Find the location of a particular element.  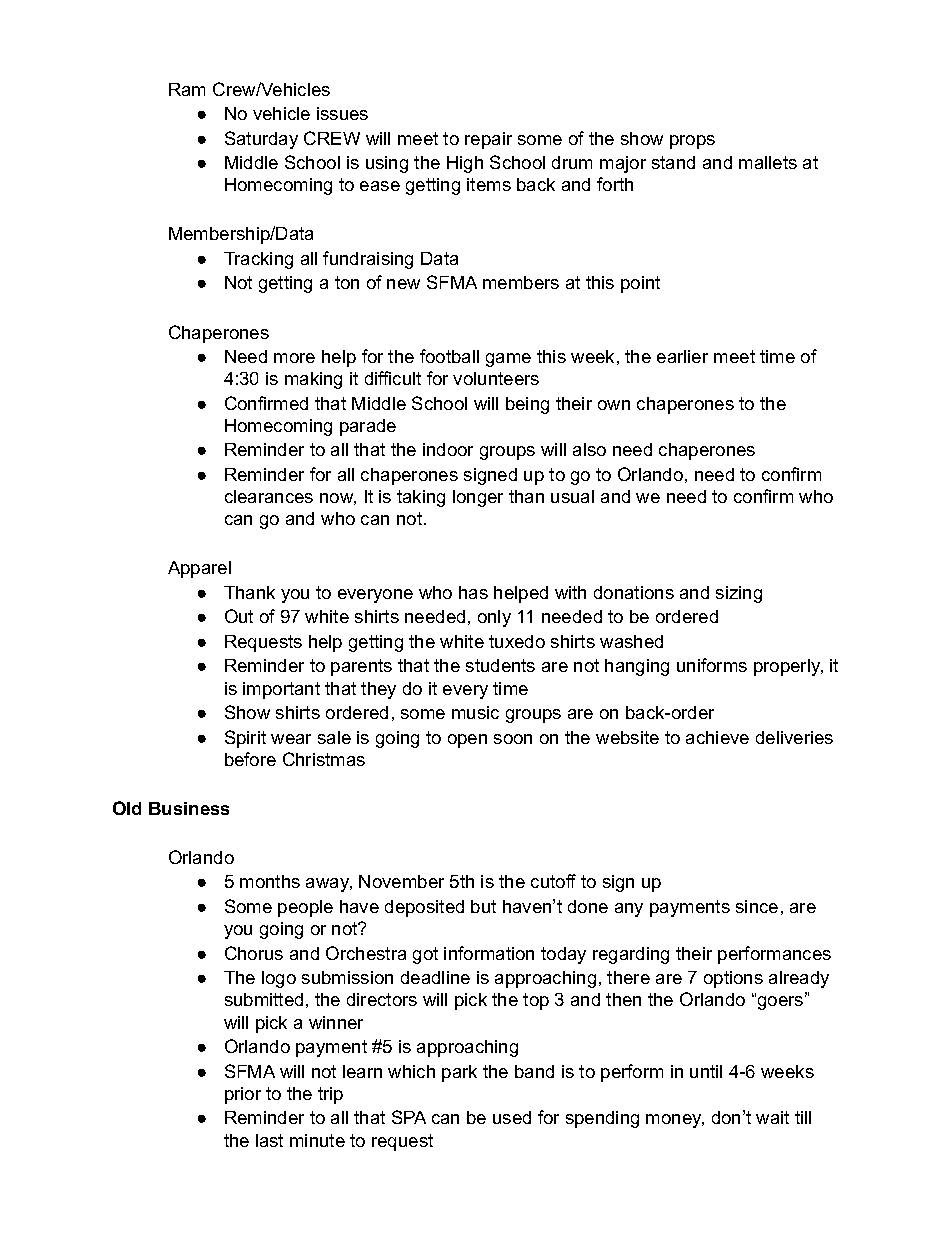

repair is located at coordinates (488, 140).
